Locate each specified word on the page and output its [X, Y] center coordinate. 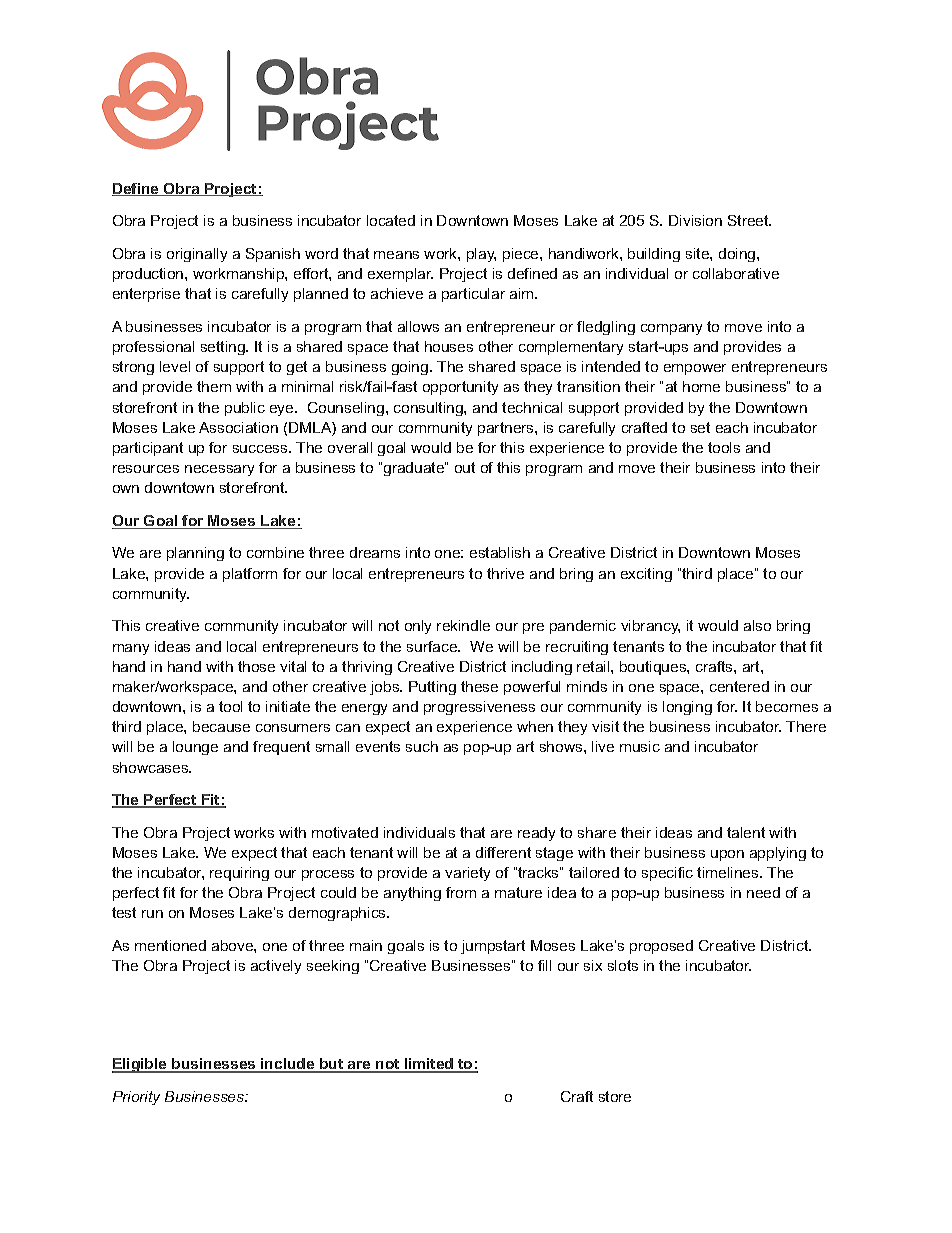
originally [197, 255]
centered [739, 686]
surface [433, 646]
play [481, 255]
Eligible [140, 1065]
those [256, 666]
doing [738, 255]
